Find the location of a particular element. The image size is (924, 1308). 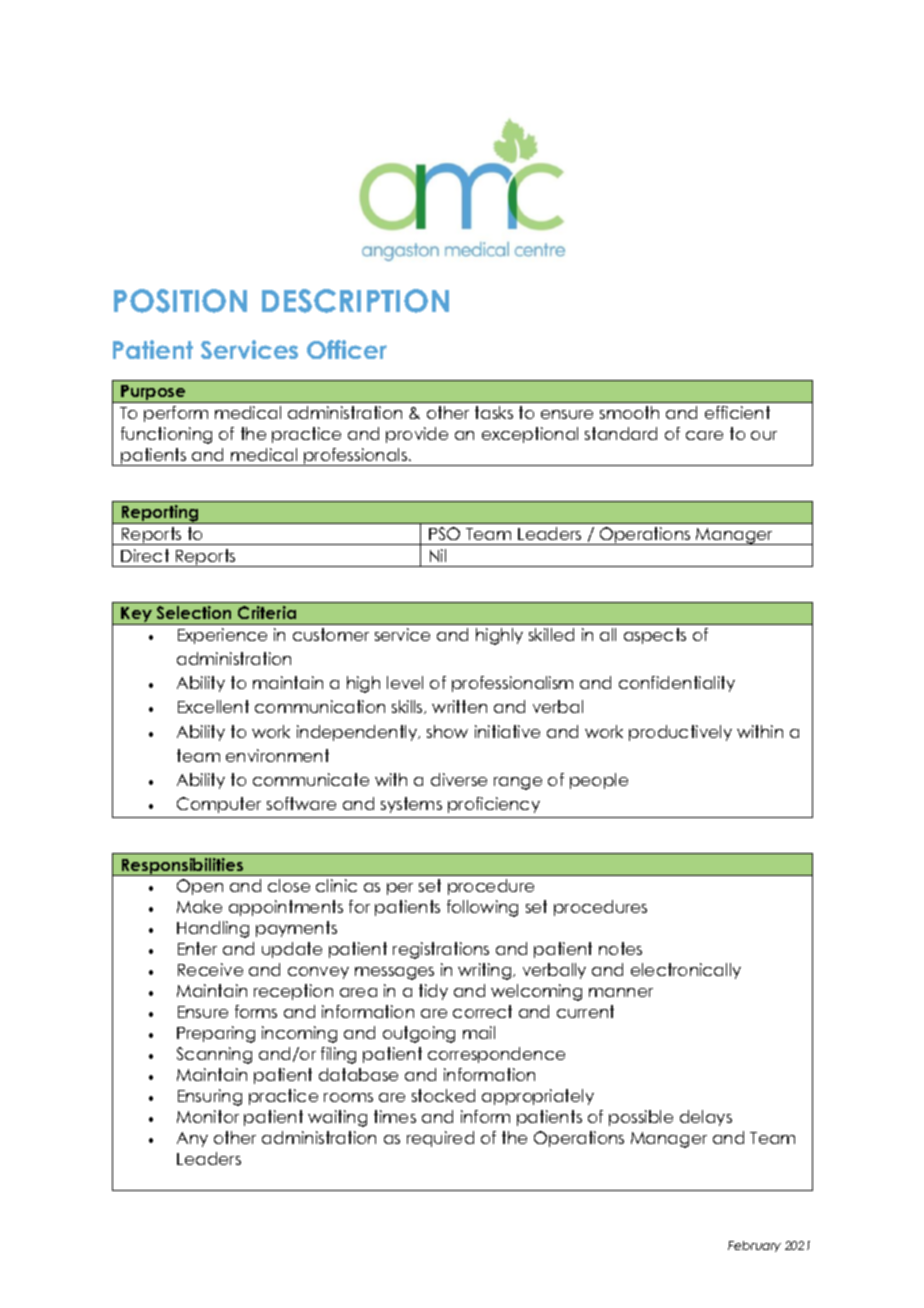

diverse is located at coordinates (459, 779).
